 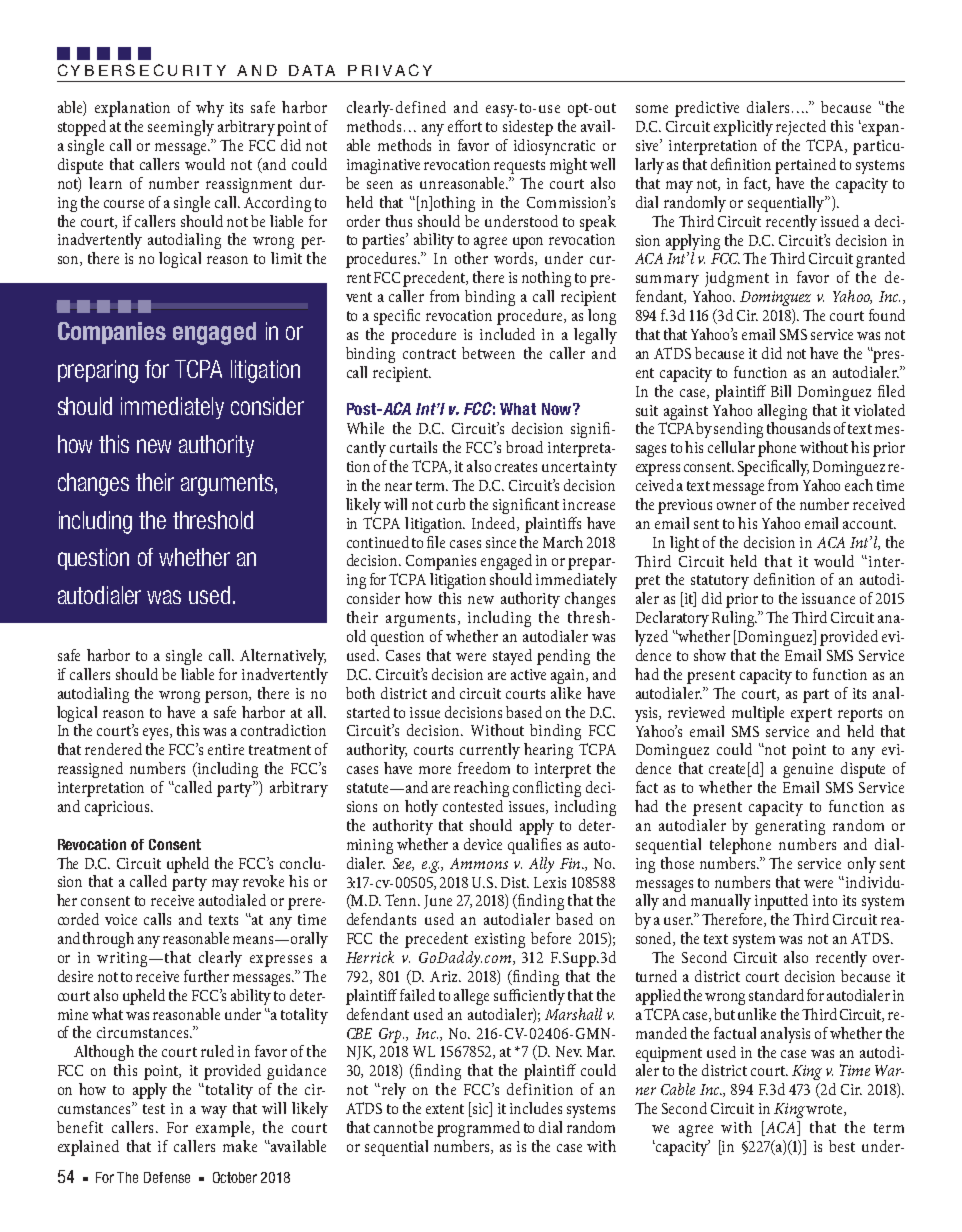 What do you see at coordinates (181, 128) in the image?
I see `seemingly` at bounding box center [181, 128].
